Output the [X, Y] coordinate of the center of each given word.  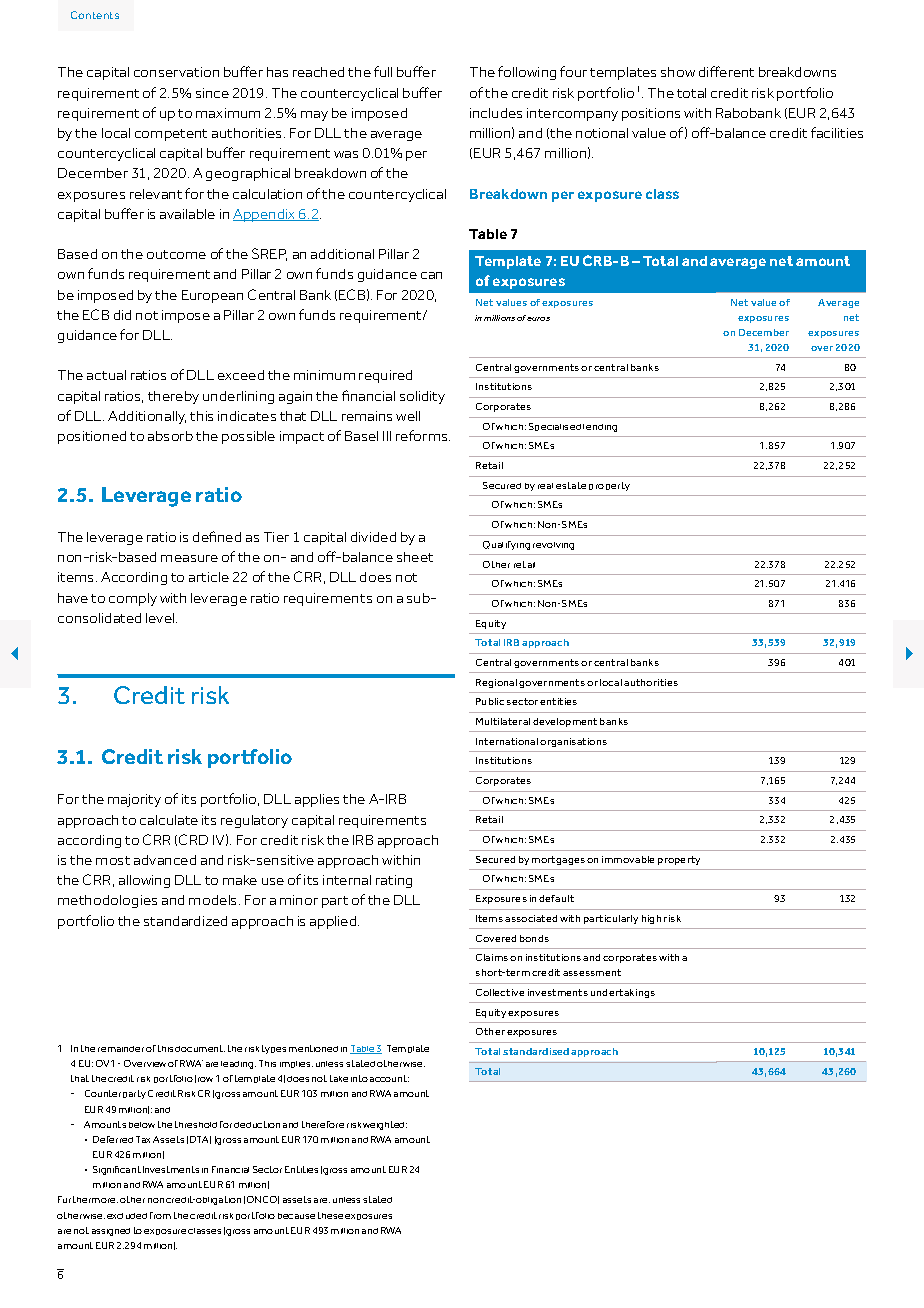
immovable [628, 859]
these [330, 1215]
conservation [176, 72]
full [383, 71]
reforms [423, 435]
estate [571, 485]
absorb [170, 436]
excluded [127, 1216]
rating [394, 881]
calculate [169, 820]
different [726, 71]
